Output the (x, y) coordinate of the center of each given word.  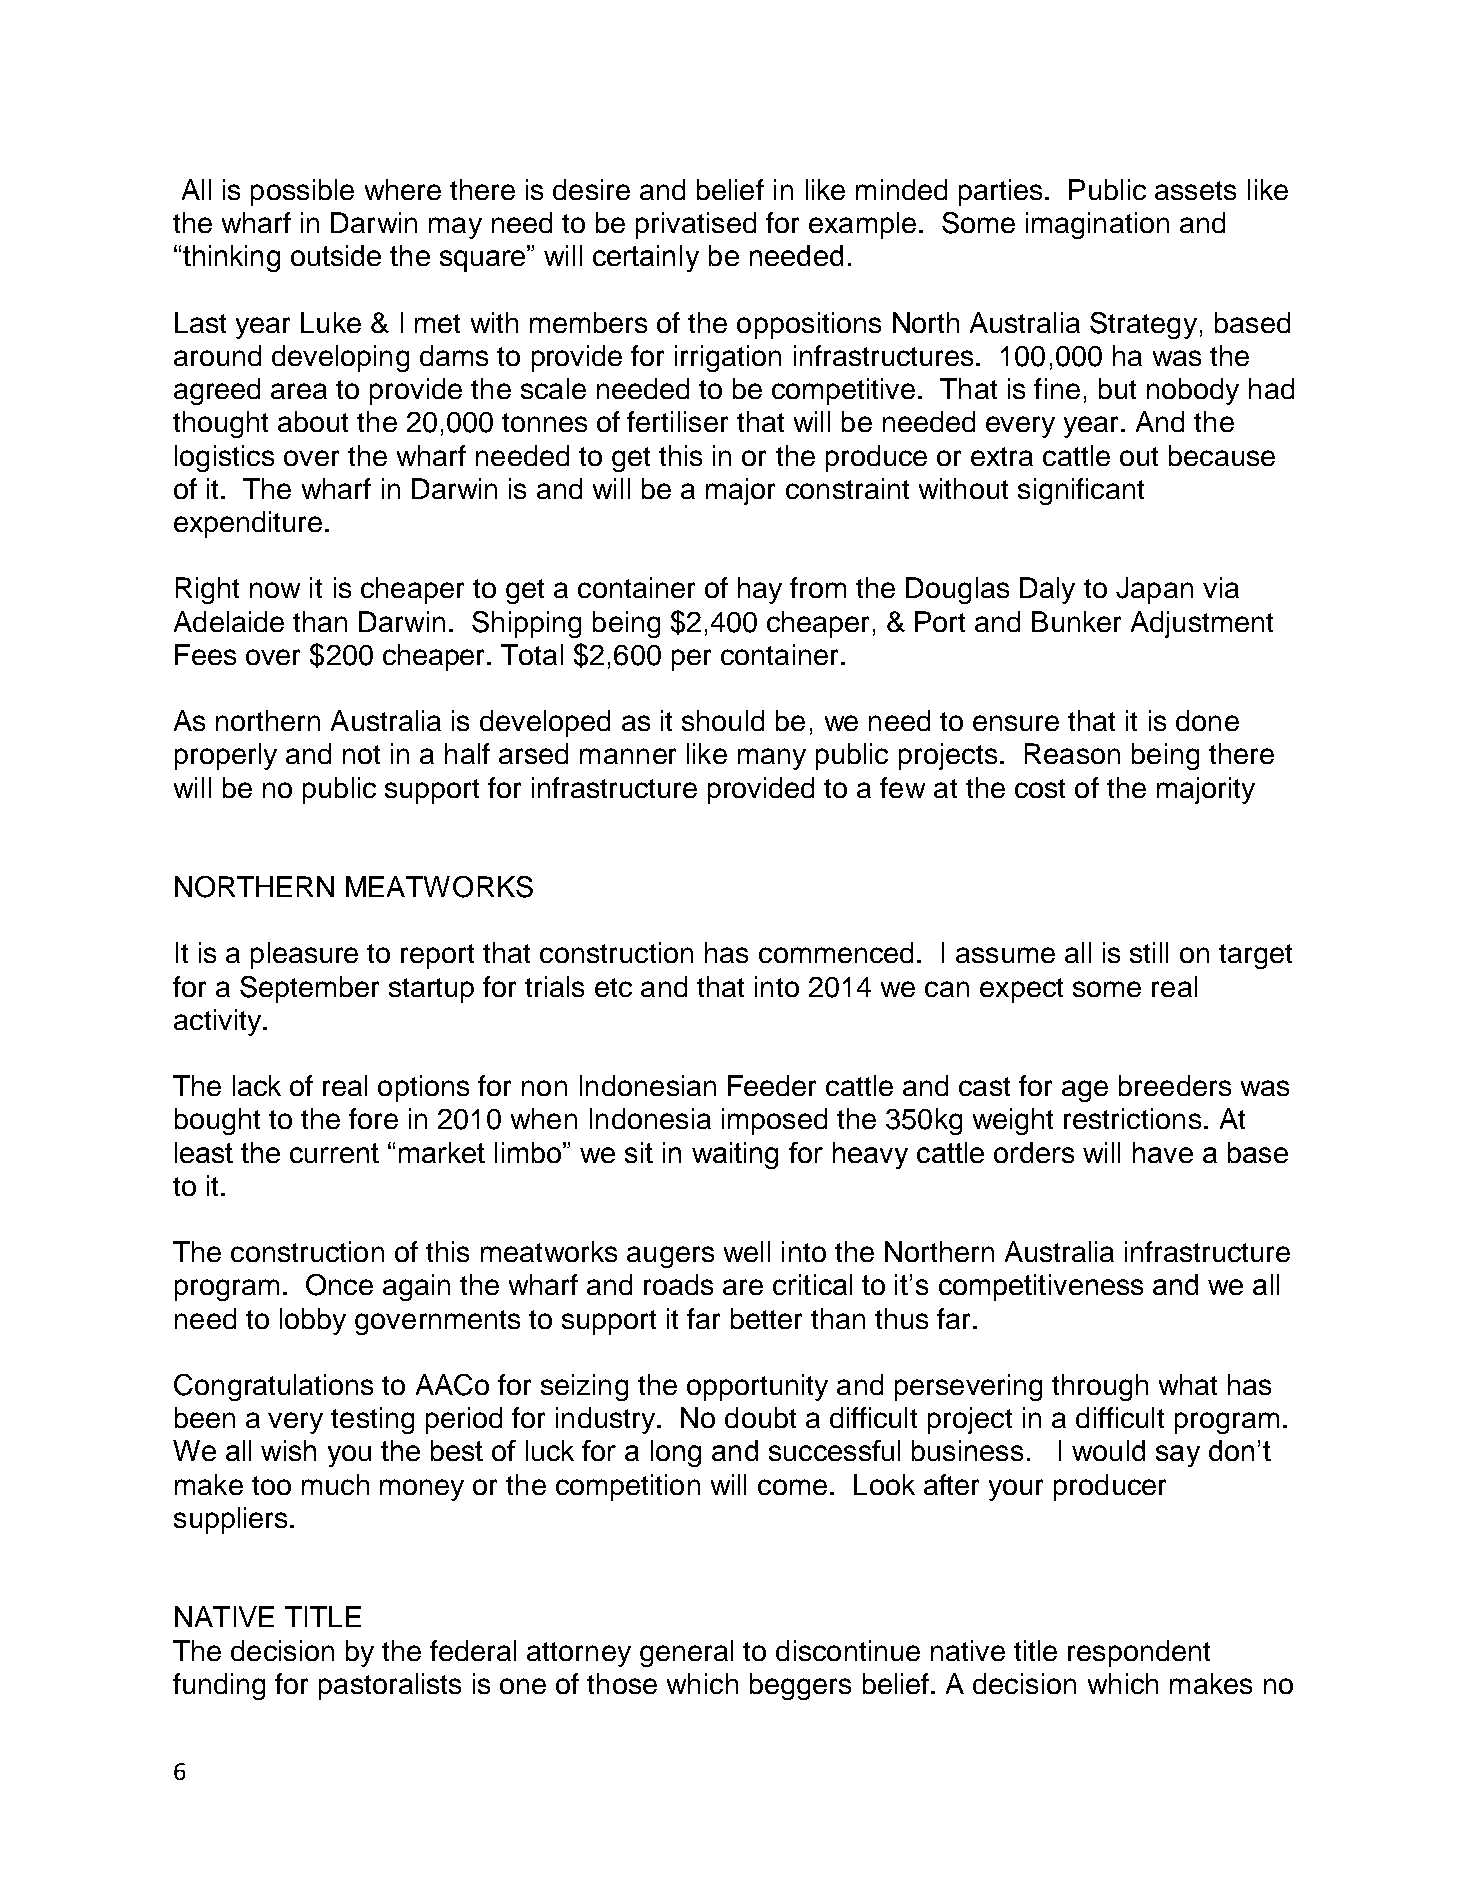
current (334, 1153)
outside (336, 255)
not (361, 754)
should (723, 720)
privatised (696, 225)
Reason (1072, 753)
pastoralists (390, 1686)
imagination (1097, 225)
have (1163, 1152)
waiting (735, 1155)
